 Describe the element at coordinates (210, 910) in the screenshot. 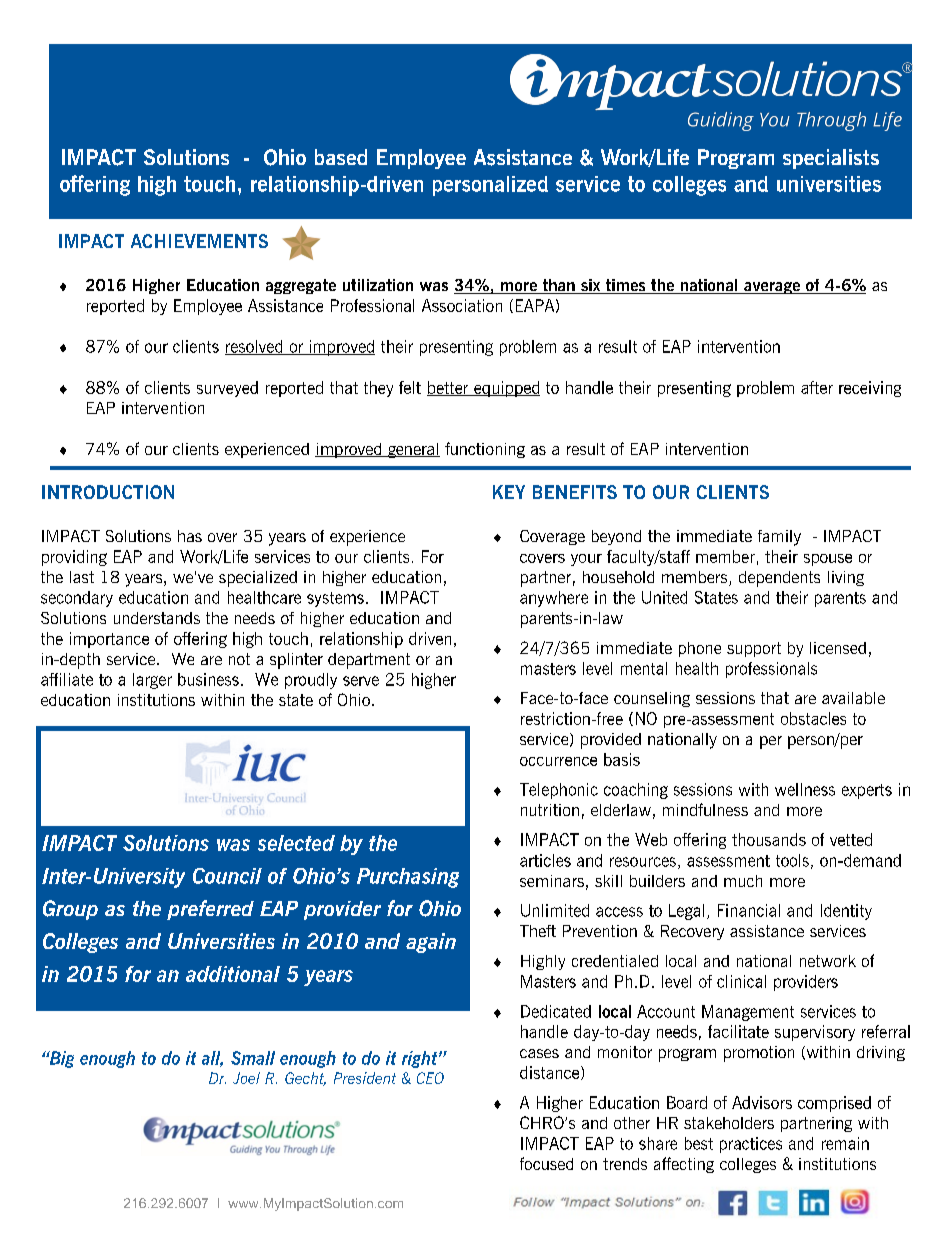

I see `preferred` at that location.
